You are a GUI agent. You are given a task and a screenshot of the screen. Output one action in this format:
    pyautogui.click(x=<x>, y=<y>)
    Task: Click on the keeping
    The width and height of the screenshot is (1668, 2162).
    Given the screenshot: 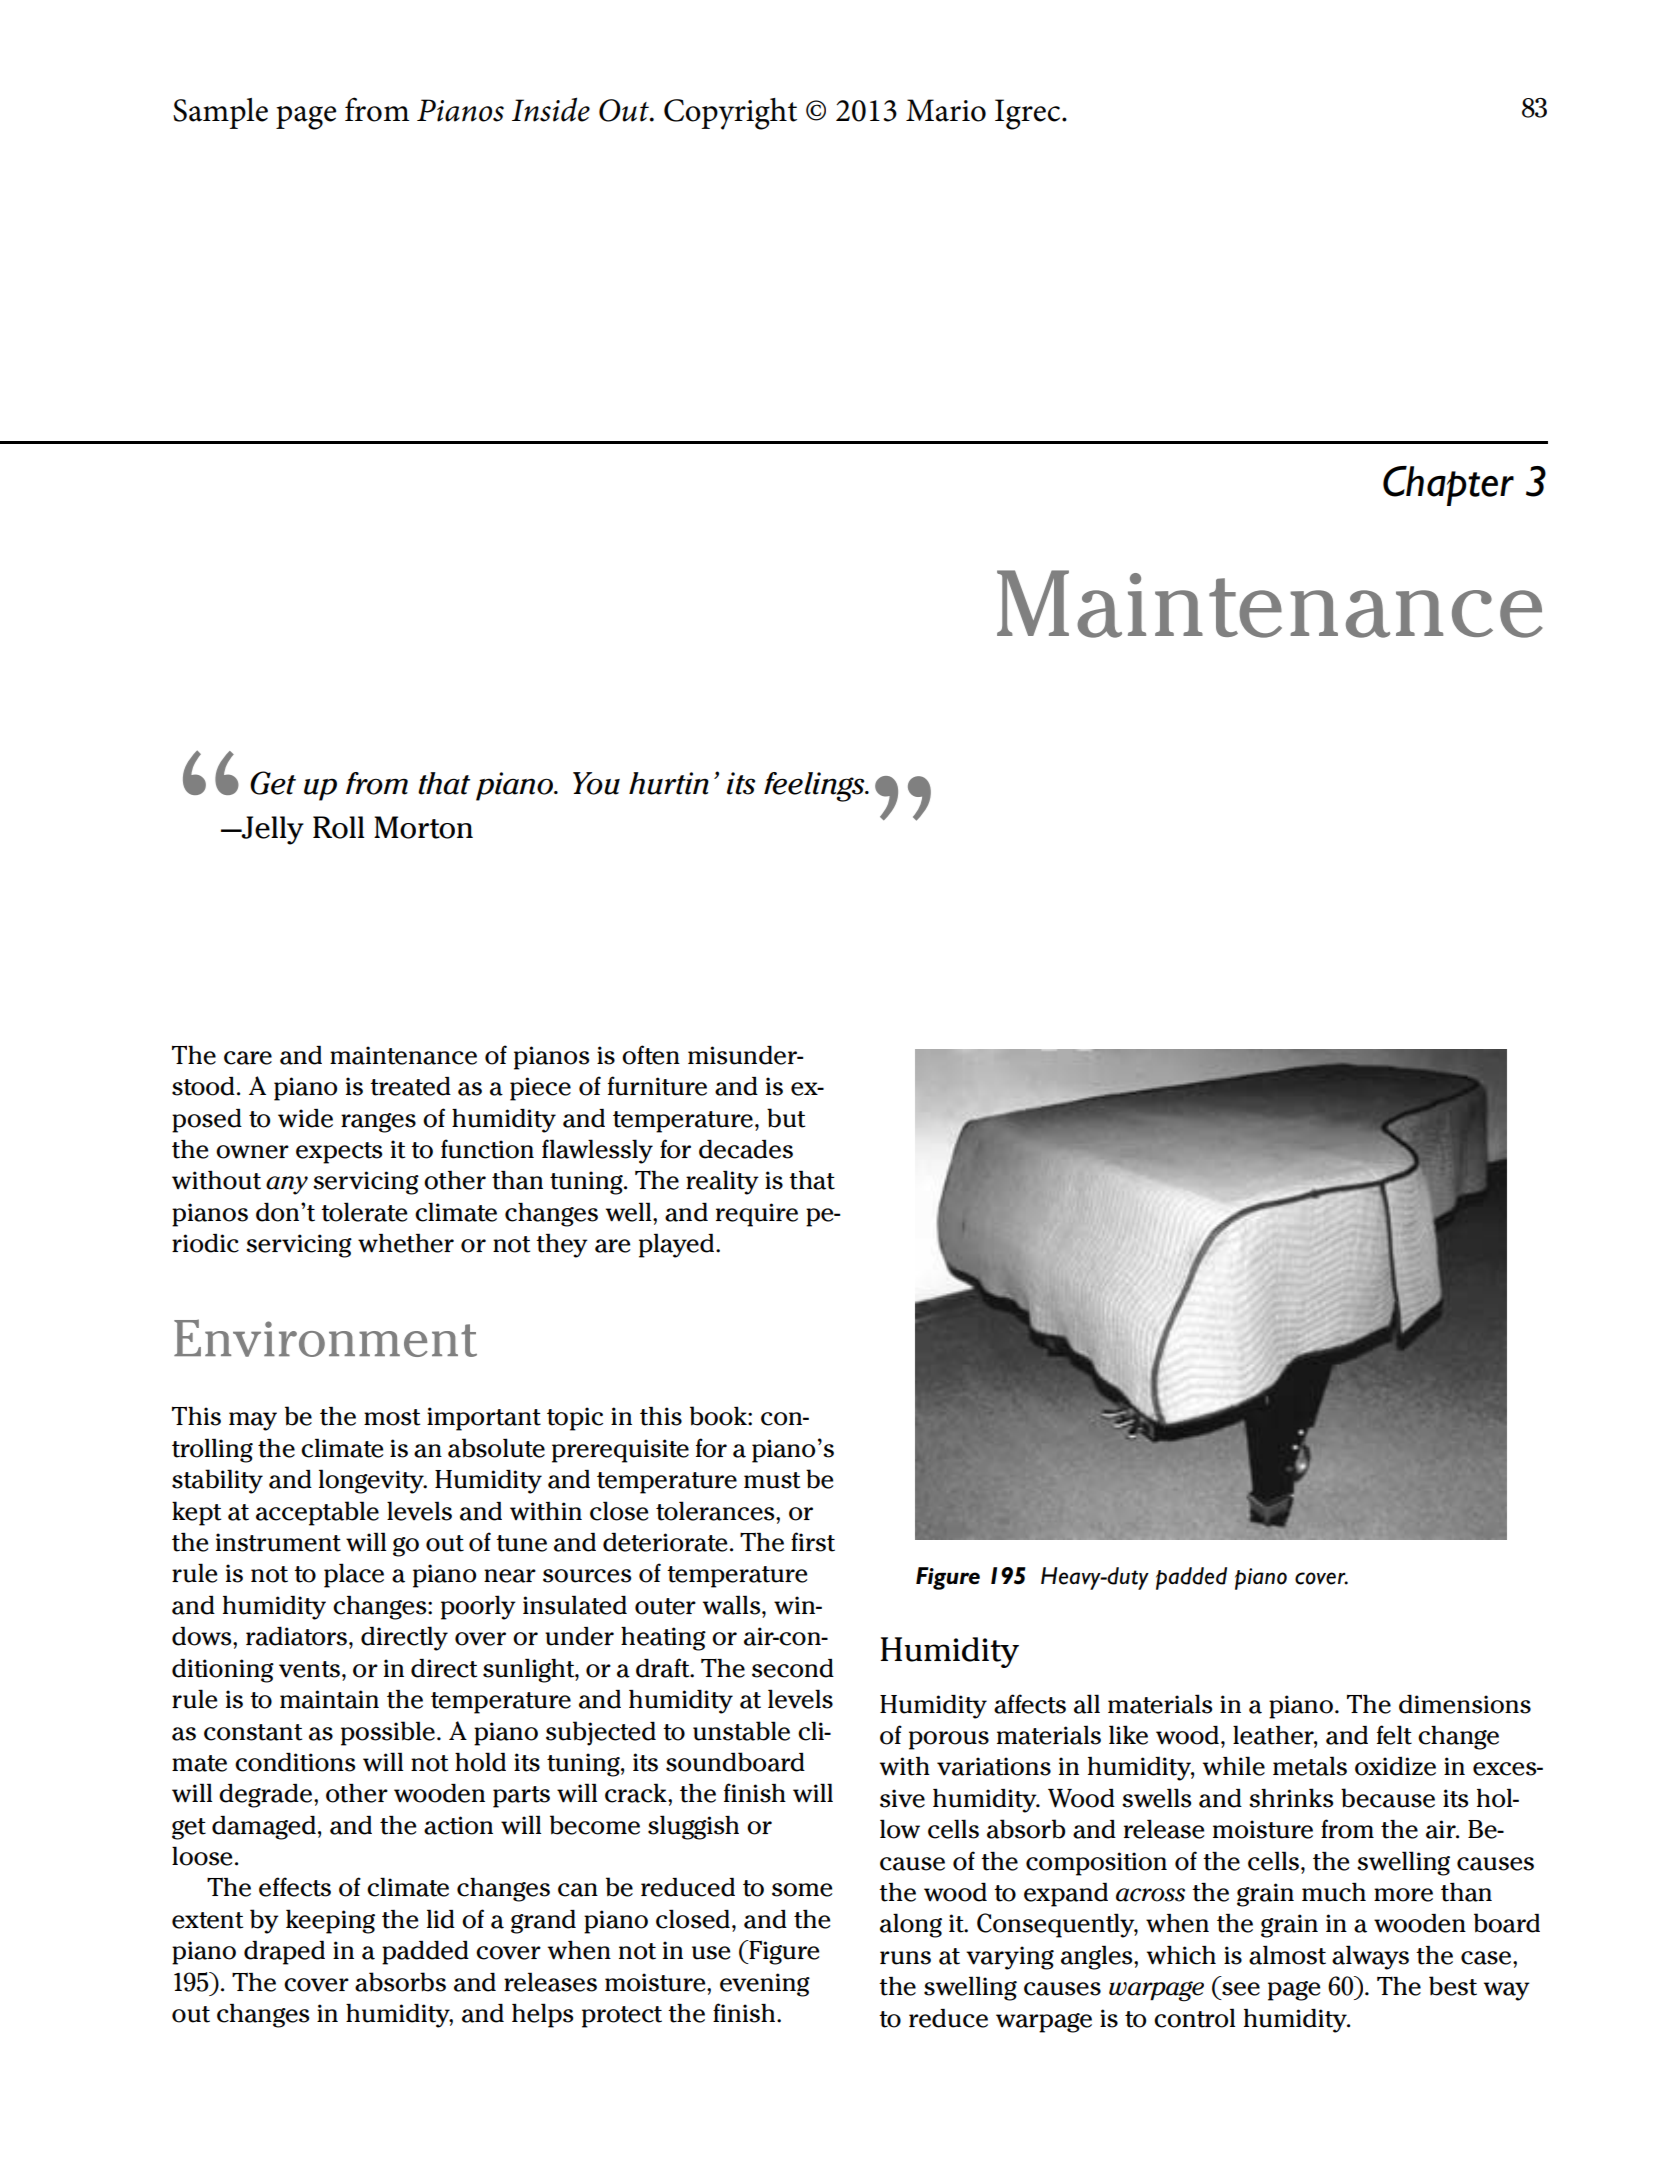 What is the action you would take?
    pyautogui.click(x=330, y=1921)
